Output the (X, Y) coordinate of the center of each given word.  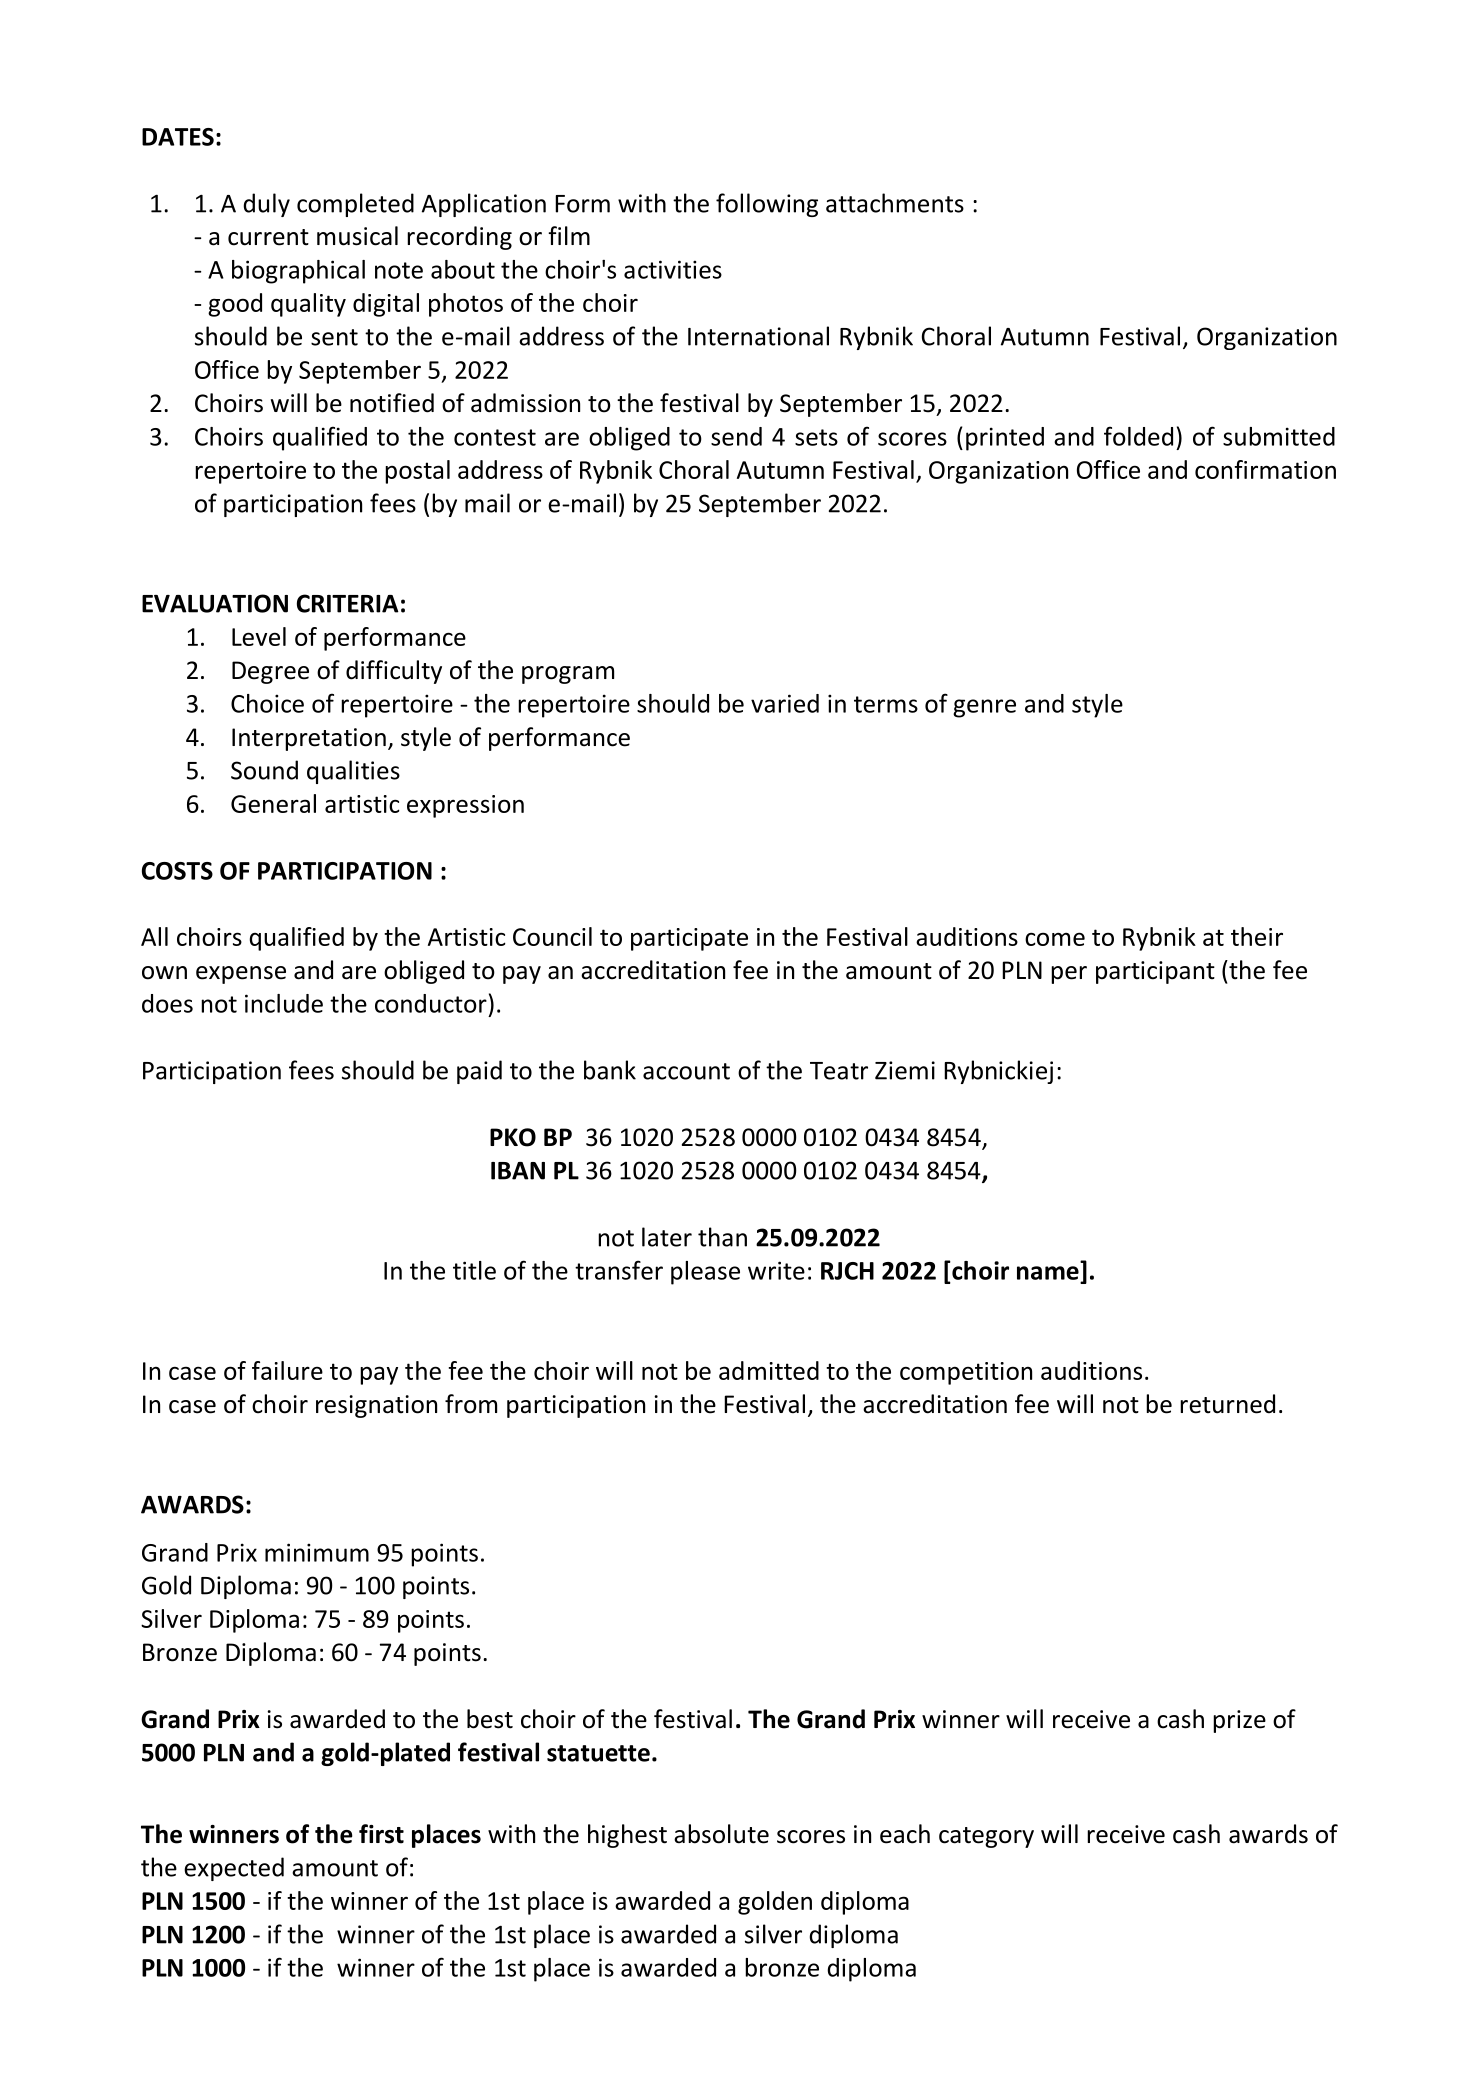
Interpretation (309, 739)
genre (984, 708)
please (705, 1273)
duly (266, 205)
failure (287, 1370)
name (1048, 1273)
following (767, 205)
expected (234, 1869)
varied (785, 703)
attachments (895, 203)
